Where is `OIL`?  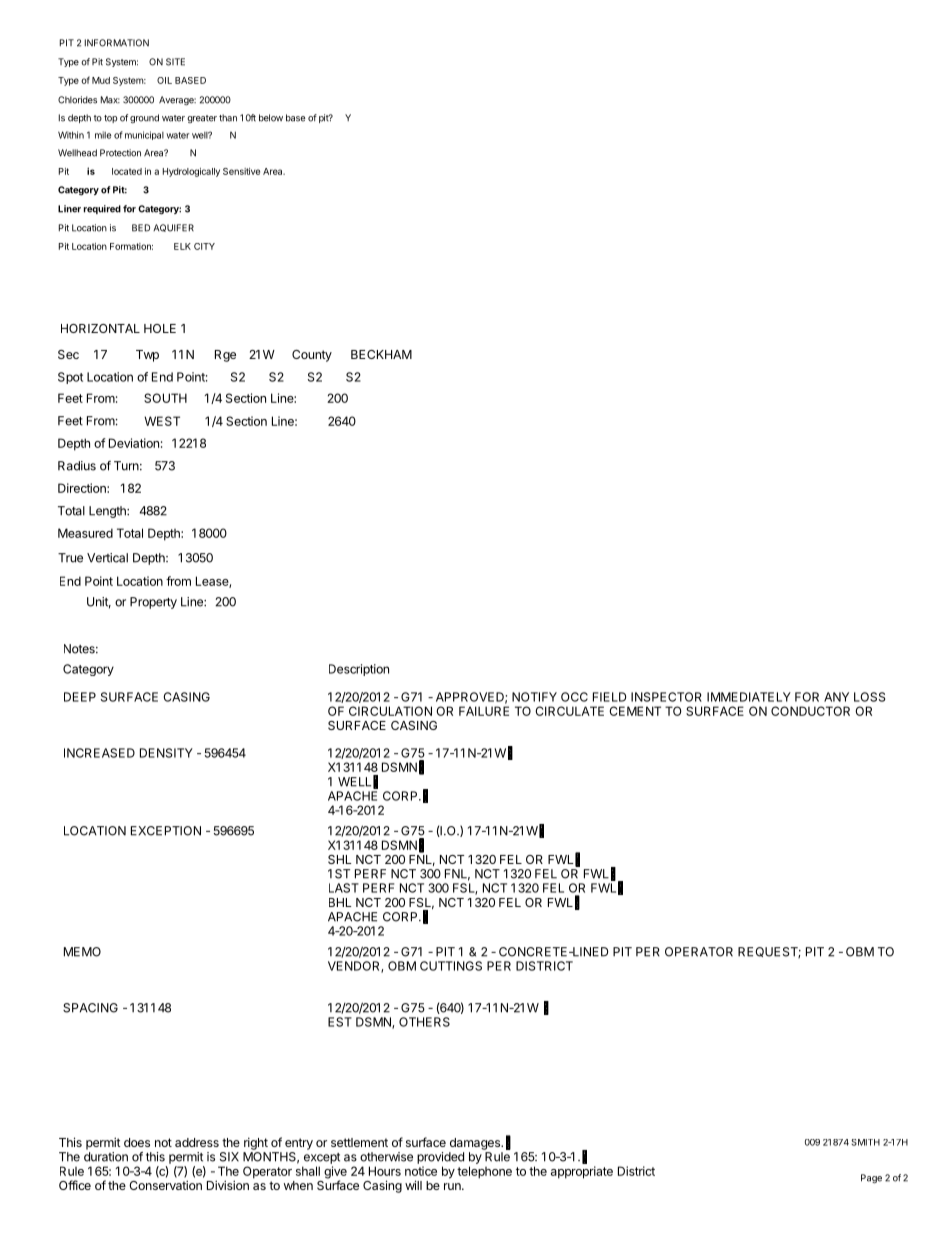 OIL is located at coordinates (164, 80).
